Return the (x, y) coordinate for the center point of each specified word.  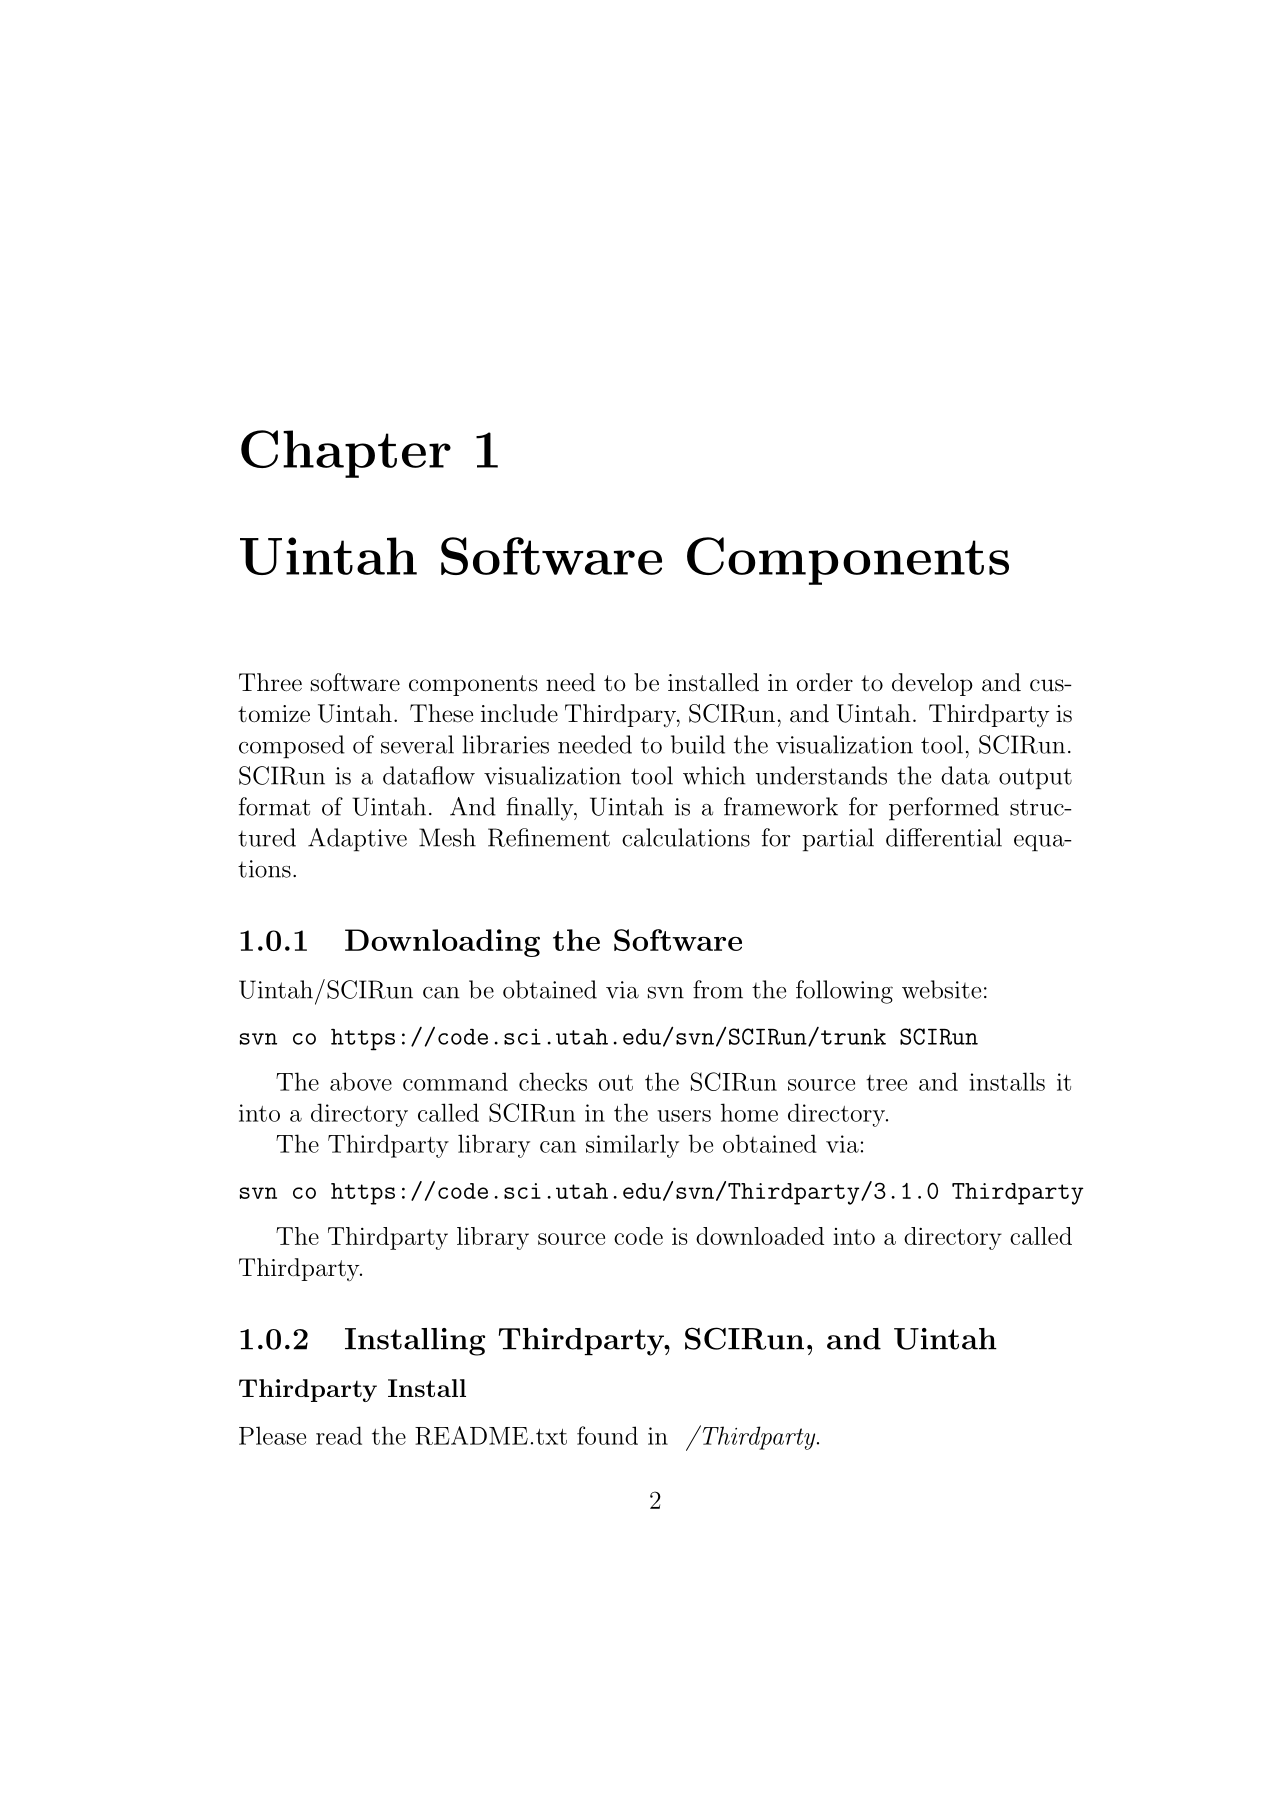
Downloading (442, 943)
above (361, 1081)
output (1035, 779)
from (718, 989)
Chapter (346, 454)
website (941, 989)
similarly (632, 1146)
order (825, 682)
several (417, 744)
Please (272, 1435)
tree (886, 1083)
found (607, 1435)
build (698, 744)
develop (932, 684)
